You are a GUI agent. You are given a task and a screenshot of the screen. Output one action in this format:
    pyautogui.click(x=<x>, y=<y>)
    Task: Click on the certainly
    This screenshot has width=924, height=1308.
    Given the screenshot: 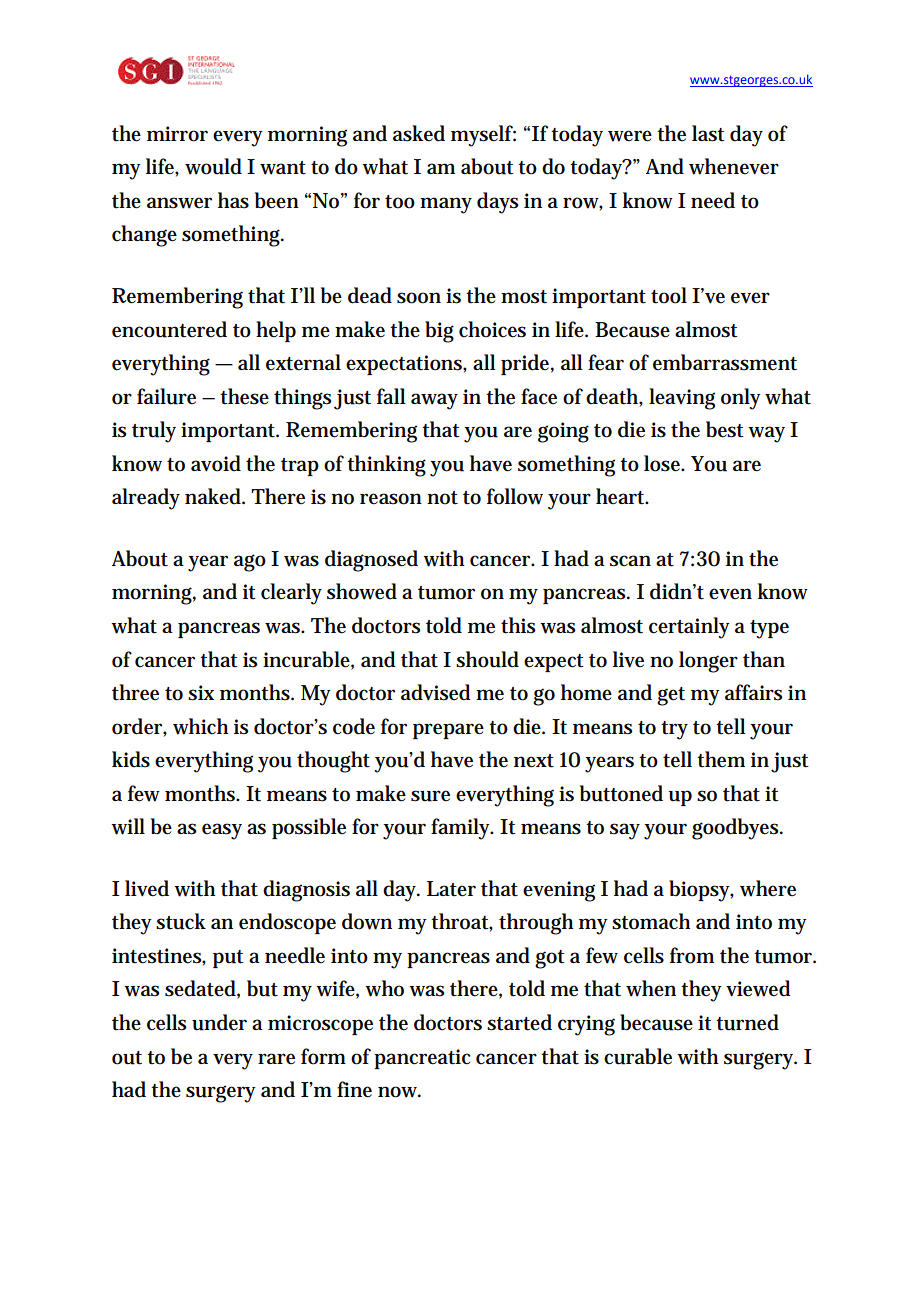 What is the action you would take?
    pyautogui.click(x=689, y=628)
